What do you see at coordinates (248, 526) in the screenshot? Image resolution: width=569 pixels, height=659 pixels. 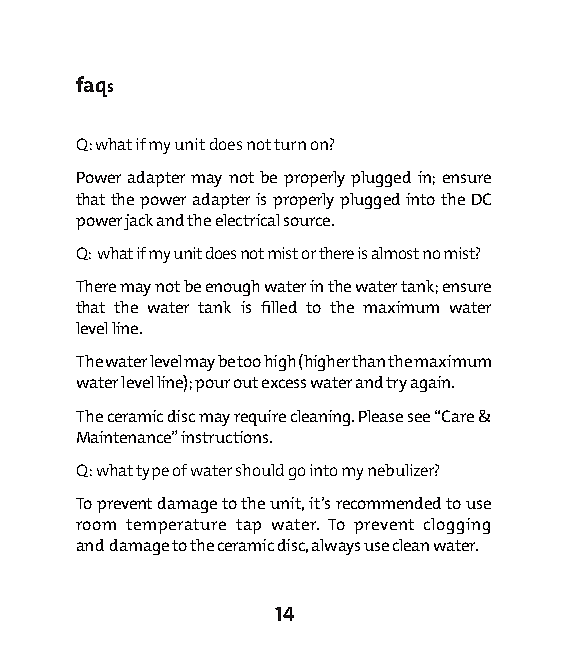 I see `tap` at bounding box center [248, 526].
